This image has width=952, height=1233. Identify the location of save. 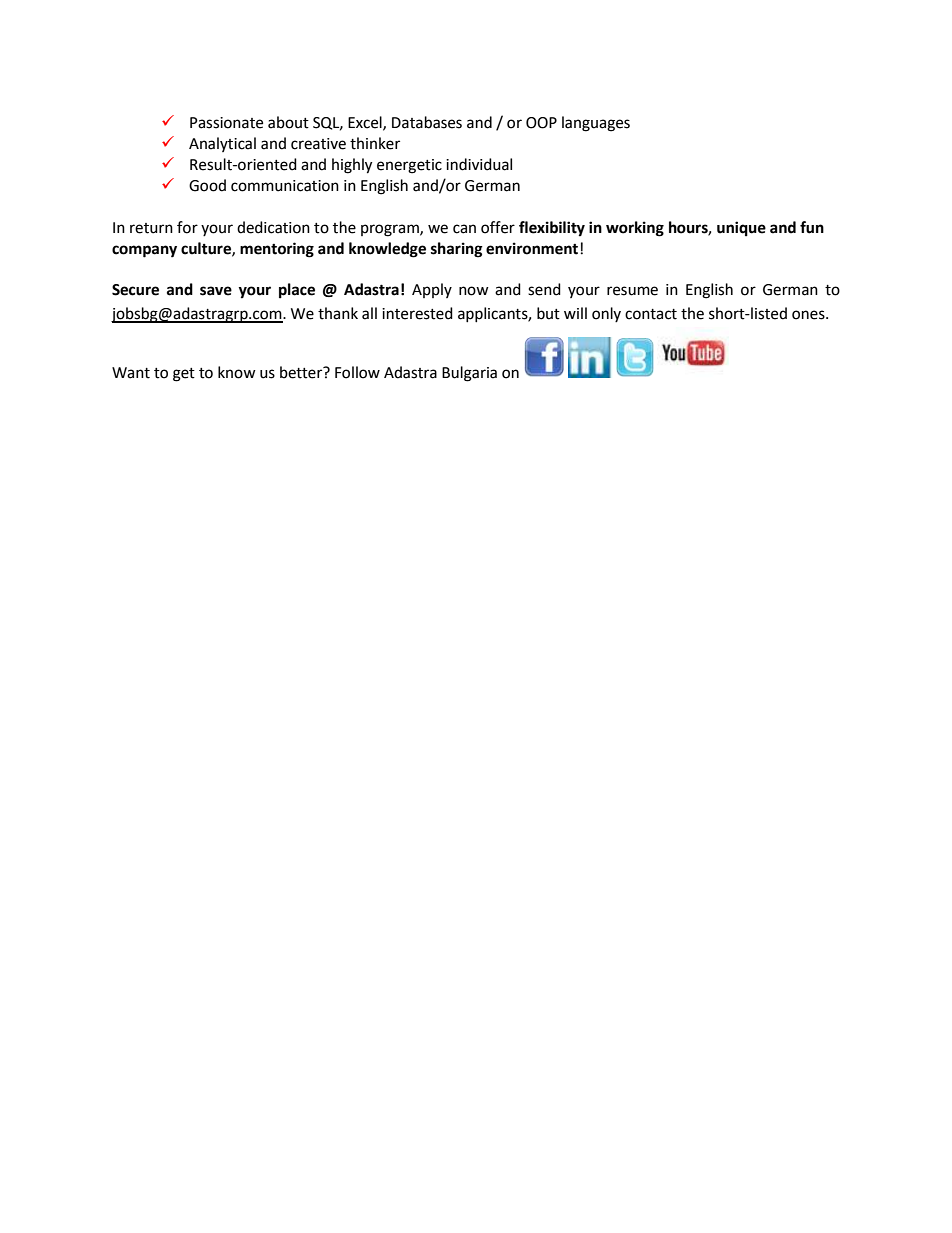
(216, 291).
